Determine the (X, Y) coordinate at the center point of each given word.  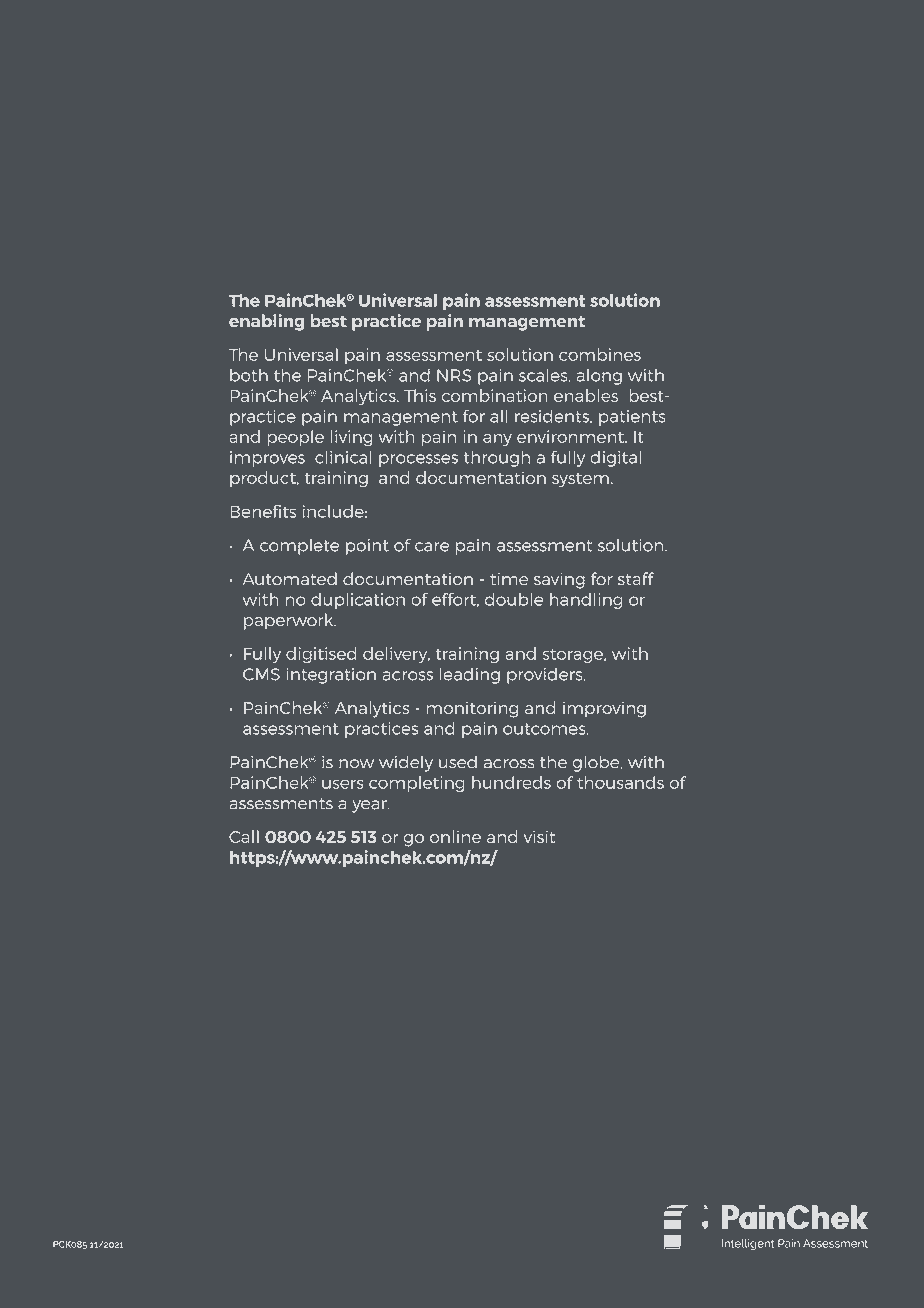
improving (604, 709)
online (455, 836)
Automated (289, 578)
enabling (266, 322)
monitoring (472, 709)
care (432, 547)
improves (267, 459)
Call (244, 836)
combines (600, 354)
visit (539, 836)
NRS (454, 375)
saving (559, 580)
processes (418, 460)
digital (615, 459)
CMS (261, 674)
